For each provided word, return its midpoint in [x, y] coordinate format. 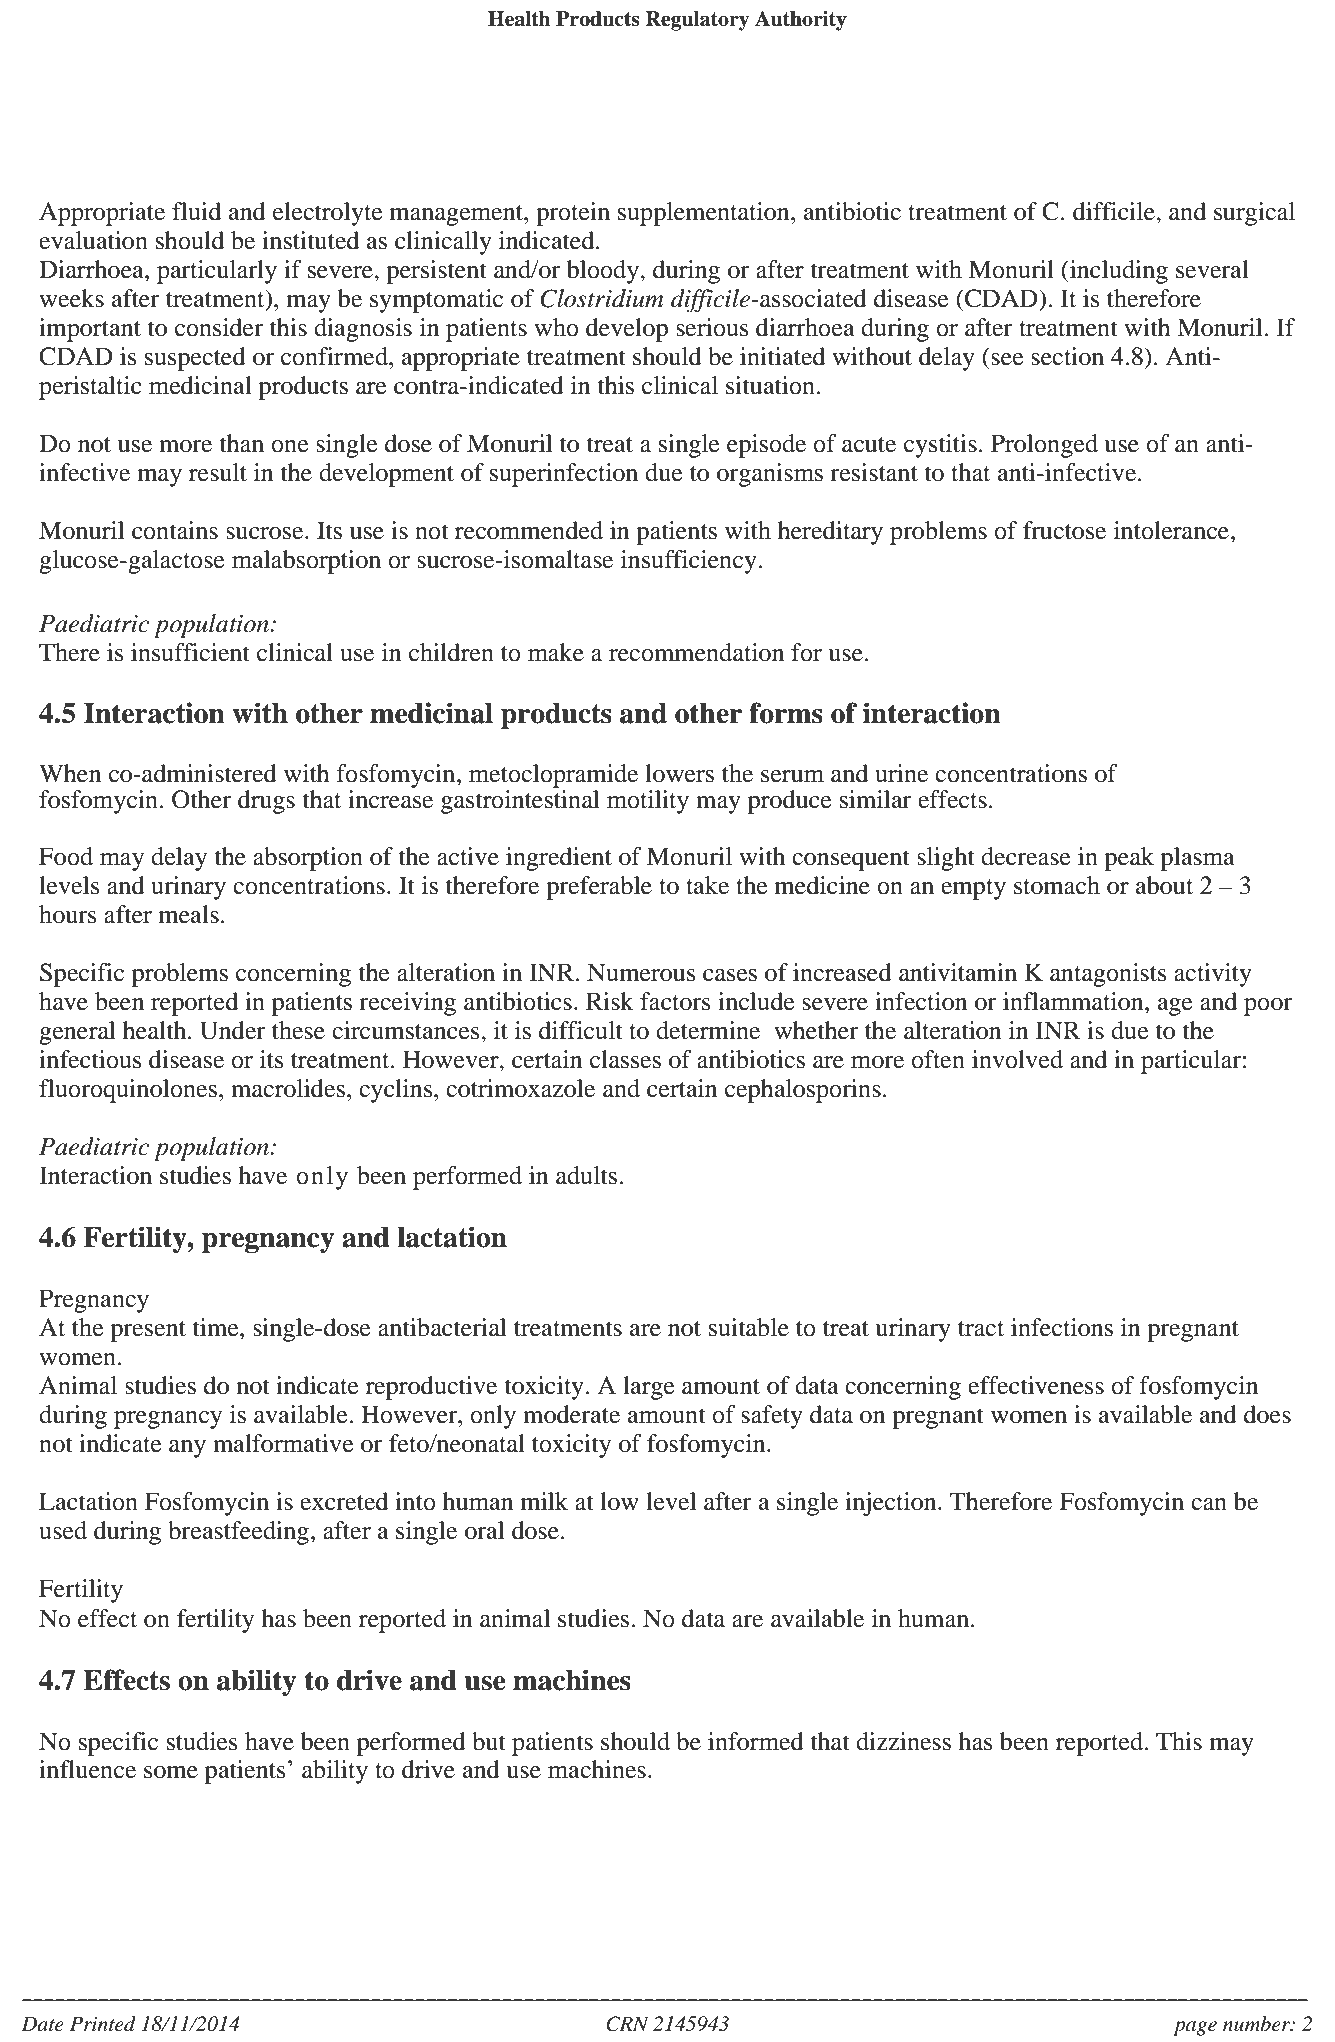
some [171, 1772]
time [217, 1327]
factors [675, 1001]
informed [756, 1741]
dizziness [903, 1741]
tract [981, 1329]
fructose [1064, 530]
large [649, 1388]
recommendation [696, 652]
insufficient [190, 652]
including [1118, 272]
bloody [604, 272]
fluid [196, 211]
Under [232, 1030]
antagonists [1108, 975]
